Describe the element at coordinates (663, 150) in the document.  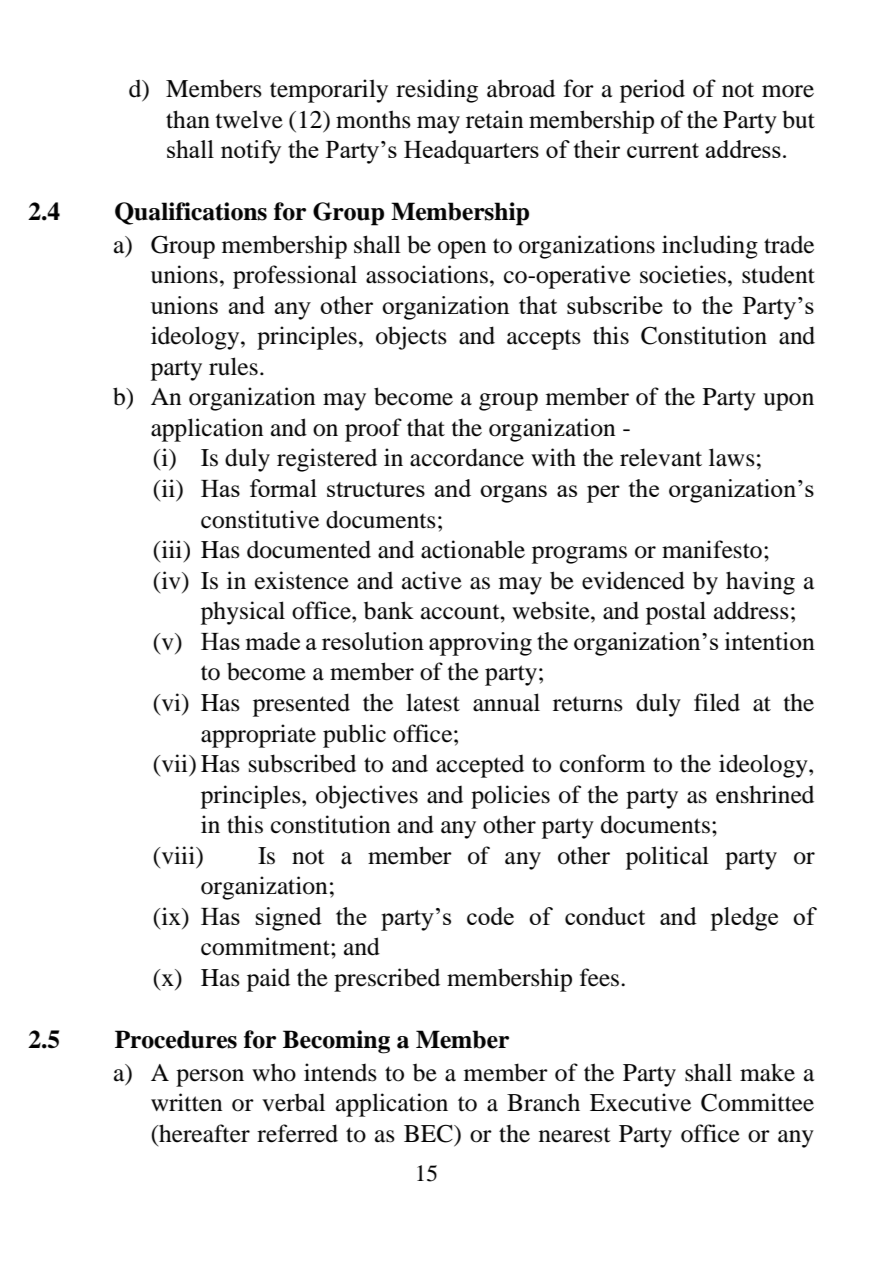
I see `current` at that location.
